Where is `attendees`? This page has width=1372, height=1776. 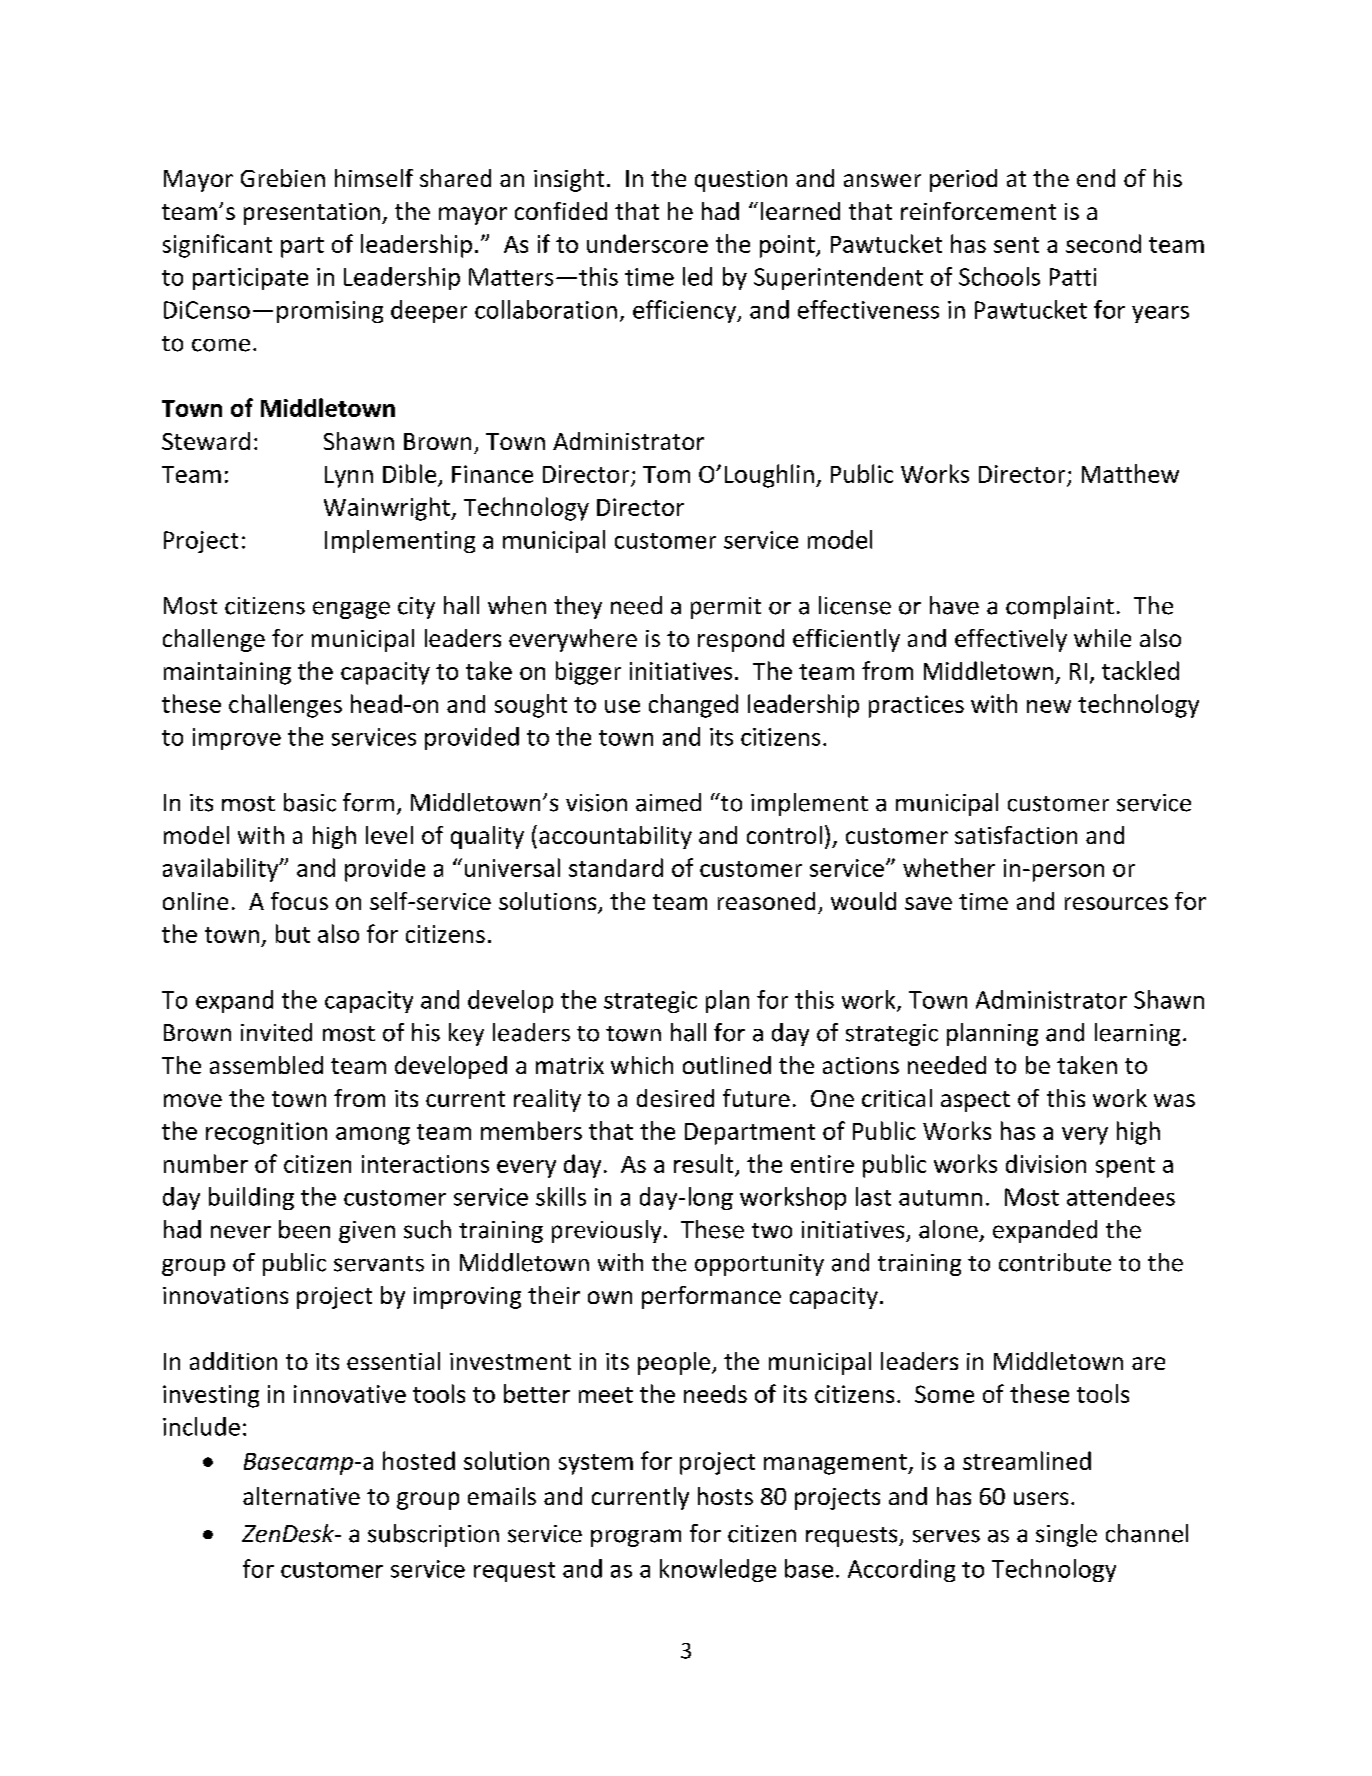 attendees is located at coordinates (1121, 1196).
